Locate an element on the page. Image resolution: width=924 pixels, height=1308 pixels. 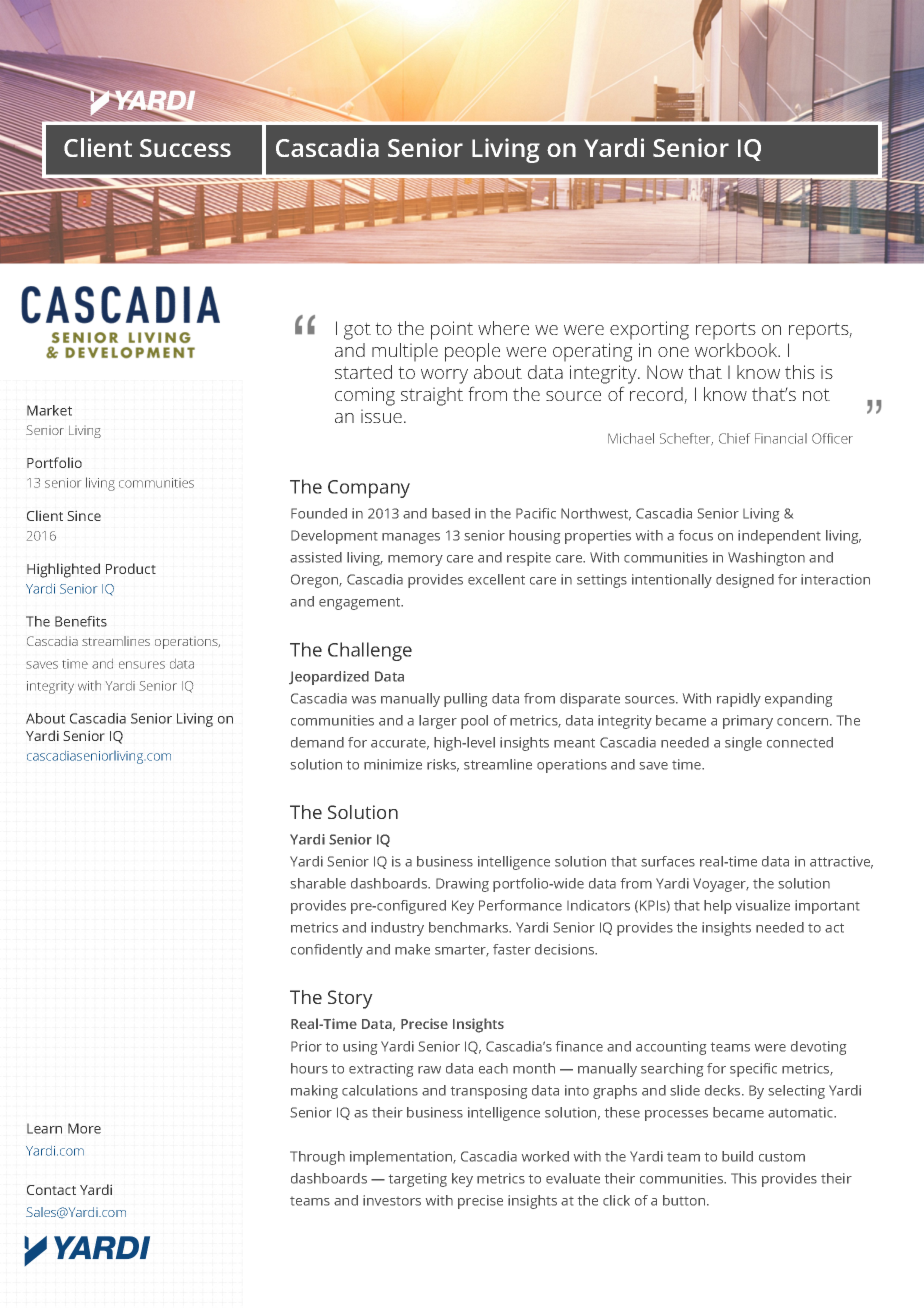
point is located at coordinates (452, 330).
